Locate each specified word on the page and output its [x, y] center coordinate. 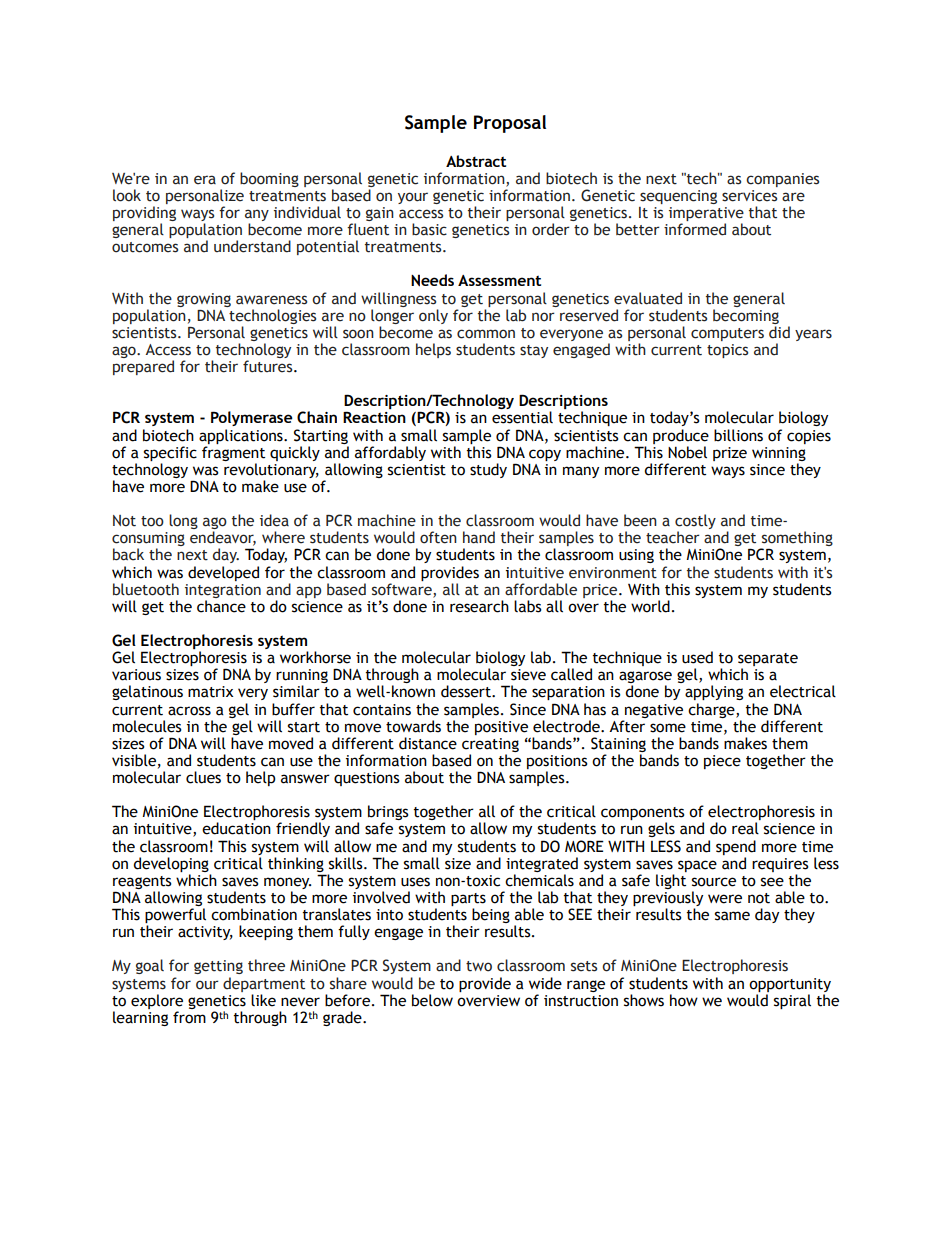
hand [479, 537]
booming [269, 179]
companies [782, 180]
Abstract [476, 161]
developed [223, 573]
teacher [673, 537]
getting [218, 967]
